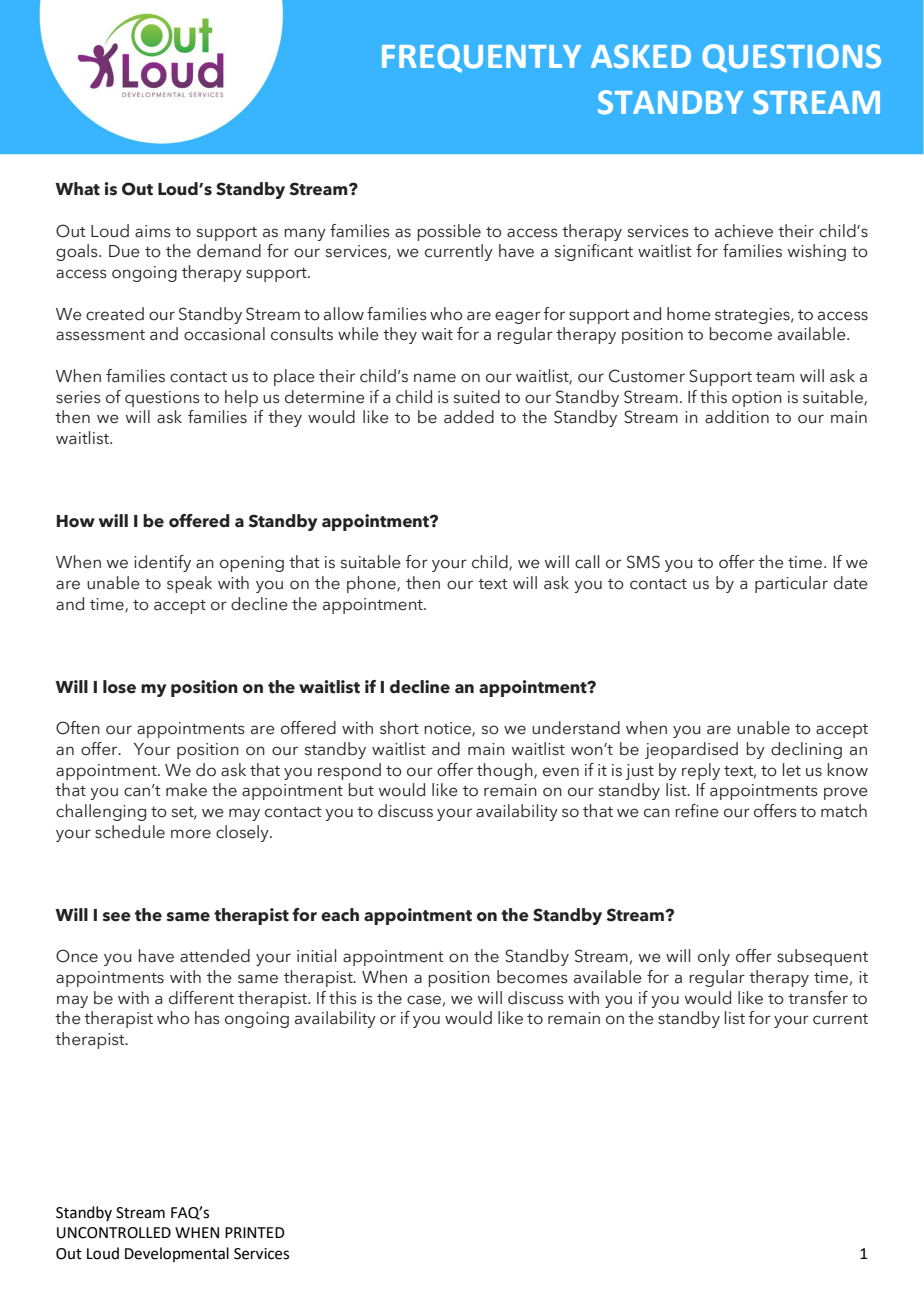 This document has height=1308, width=924. Describe the element at coordinates (77, 189) in the document. I see `What` at that location.
